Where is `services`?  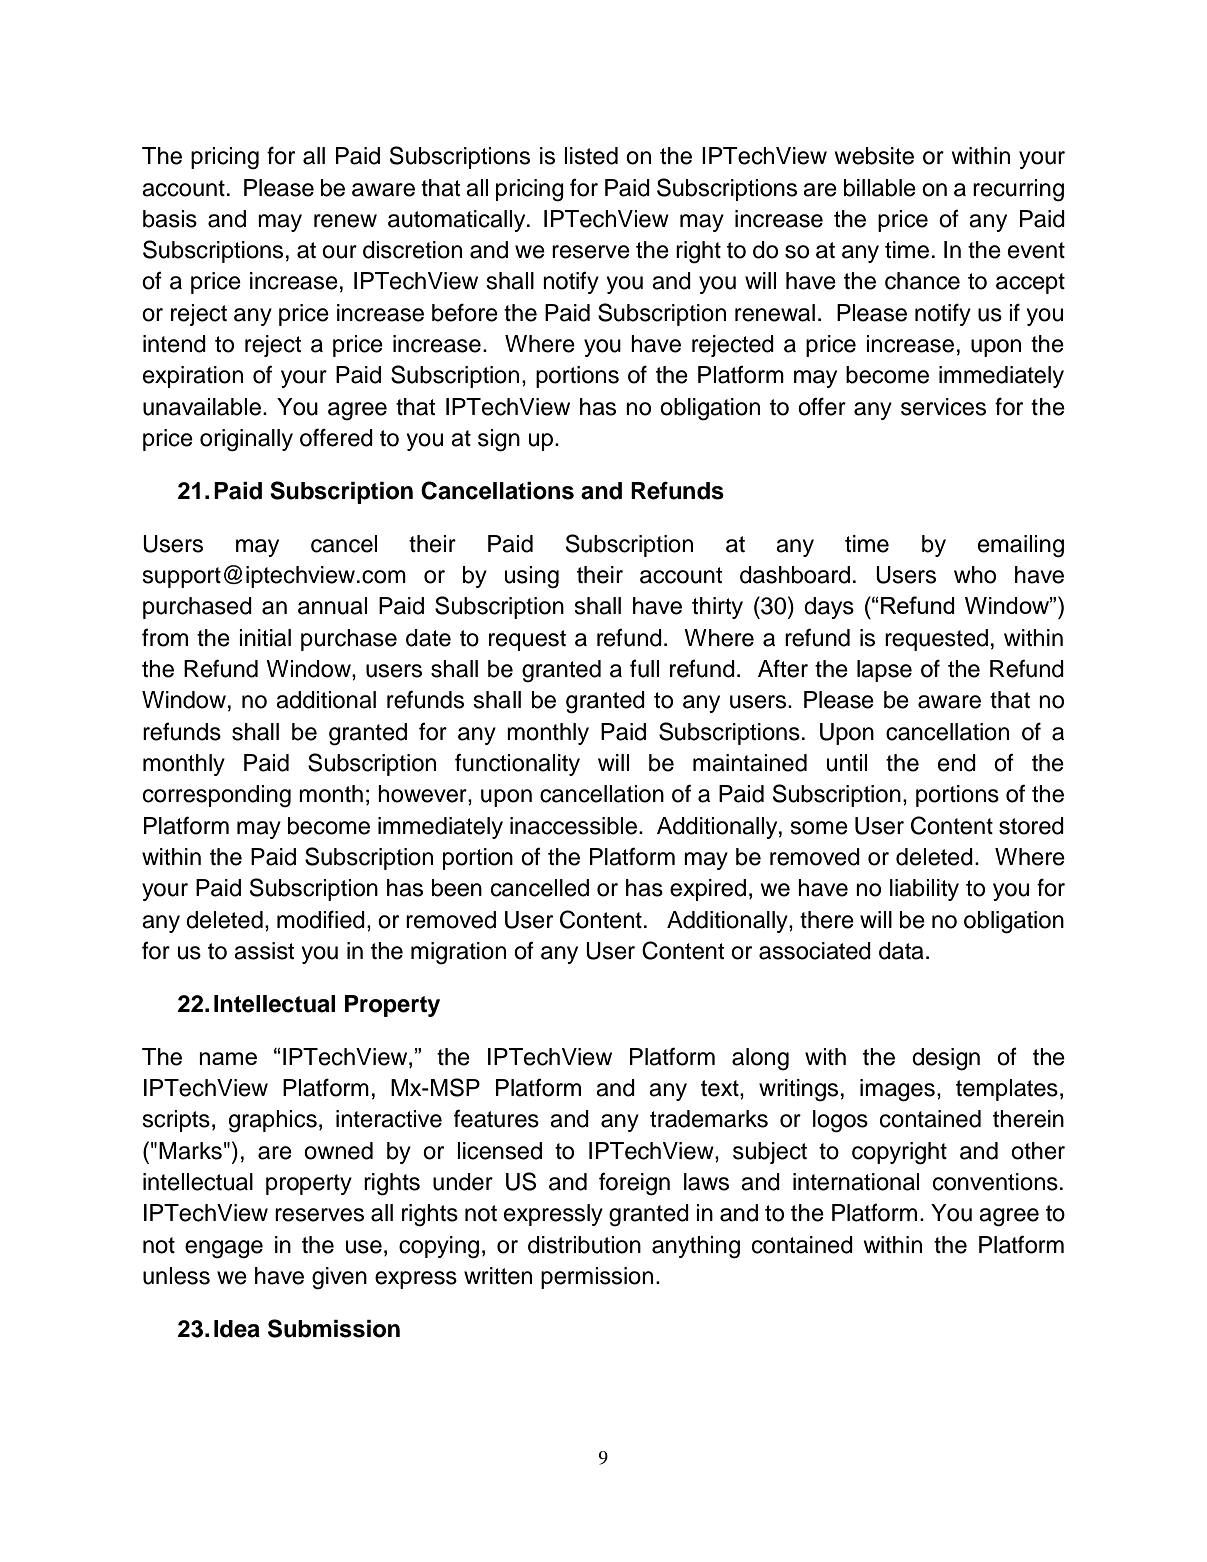 services is located at coordinates (943, 407).
